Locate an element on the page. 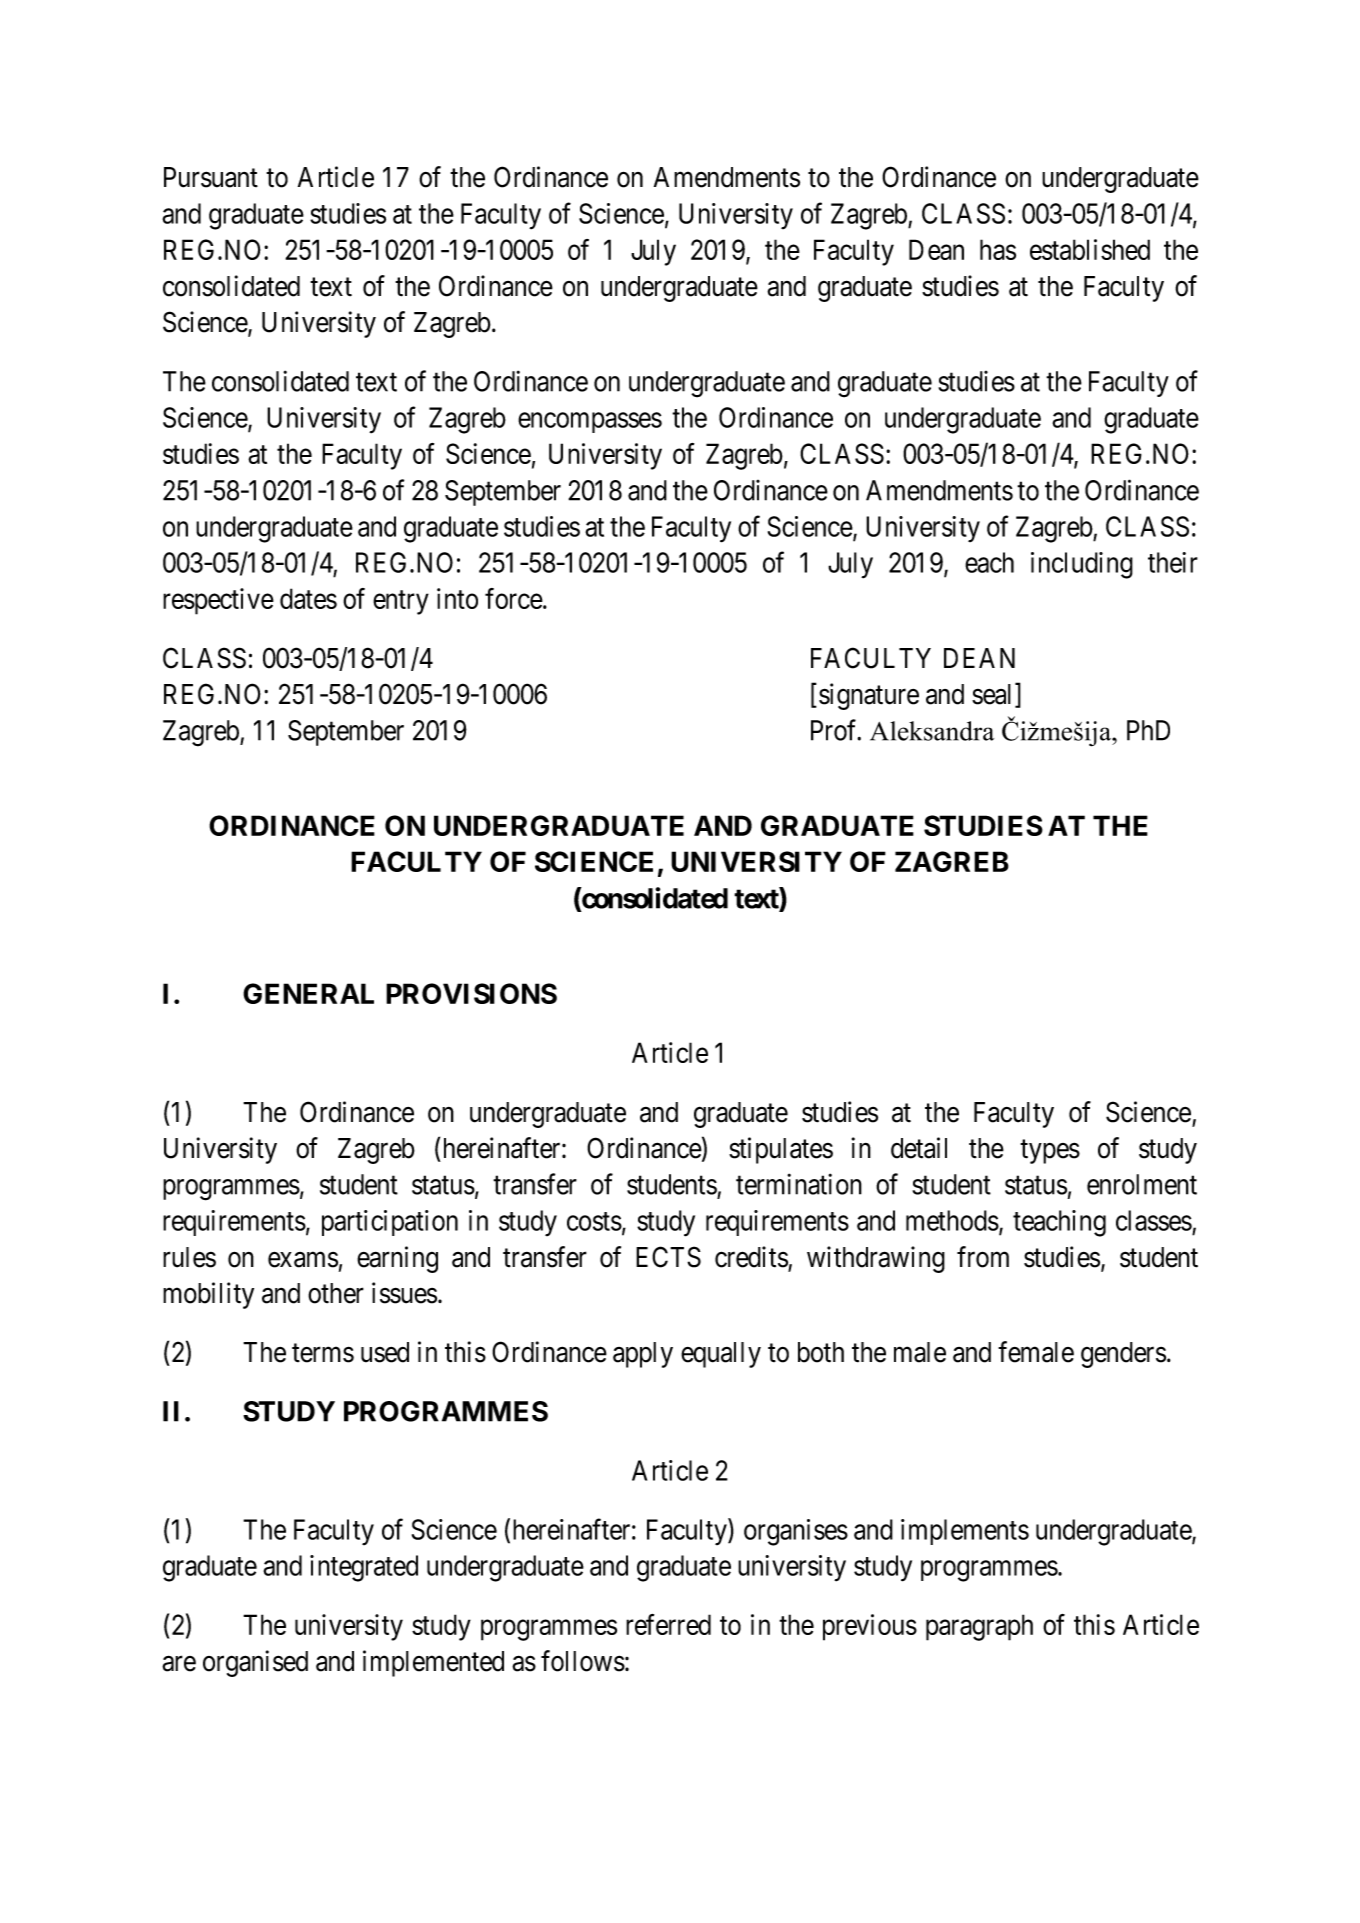 Image resolution: width=1360 pixels, height=1923 pixels. other is located at coordinates (336, 1293).
